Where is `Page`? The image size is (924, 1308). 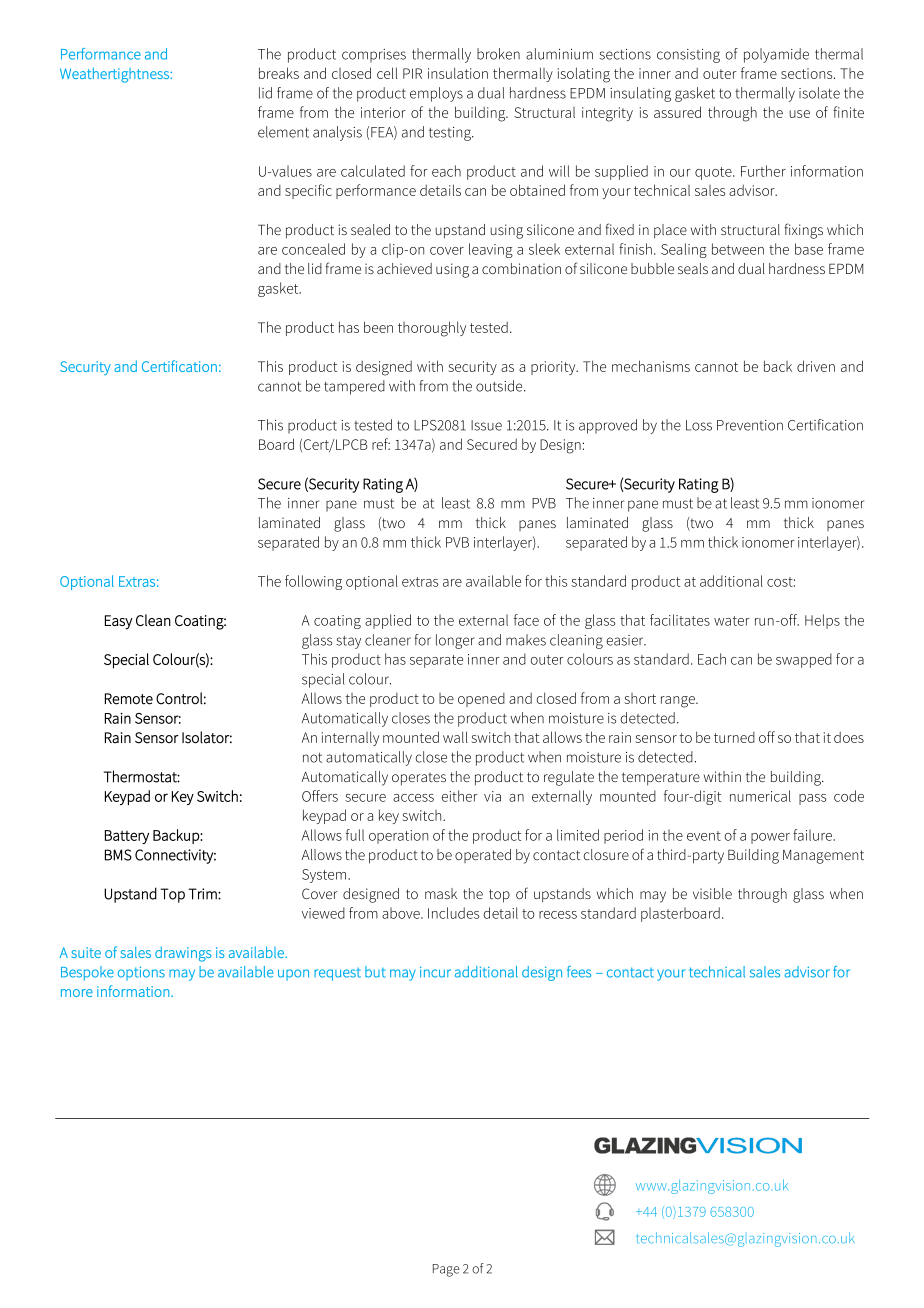
Page is located at coordinates (446, 1270).
